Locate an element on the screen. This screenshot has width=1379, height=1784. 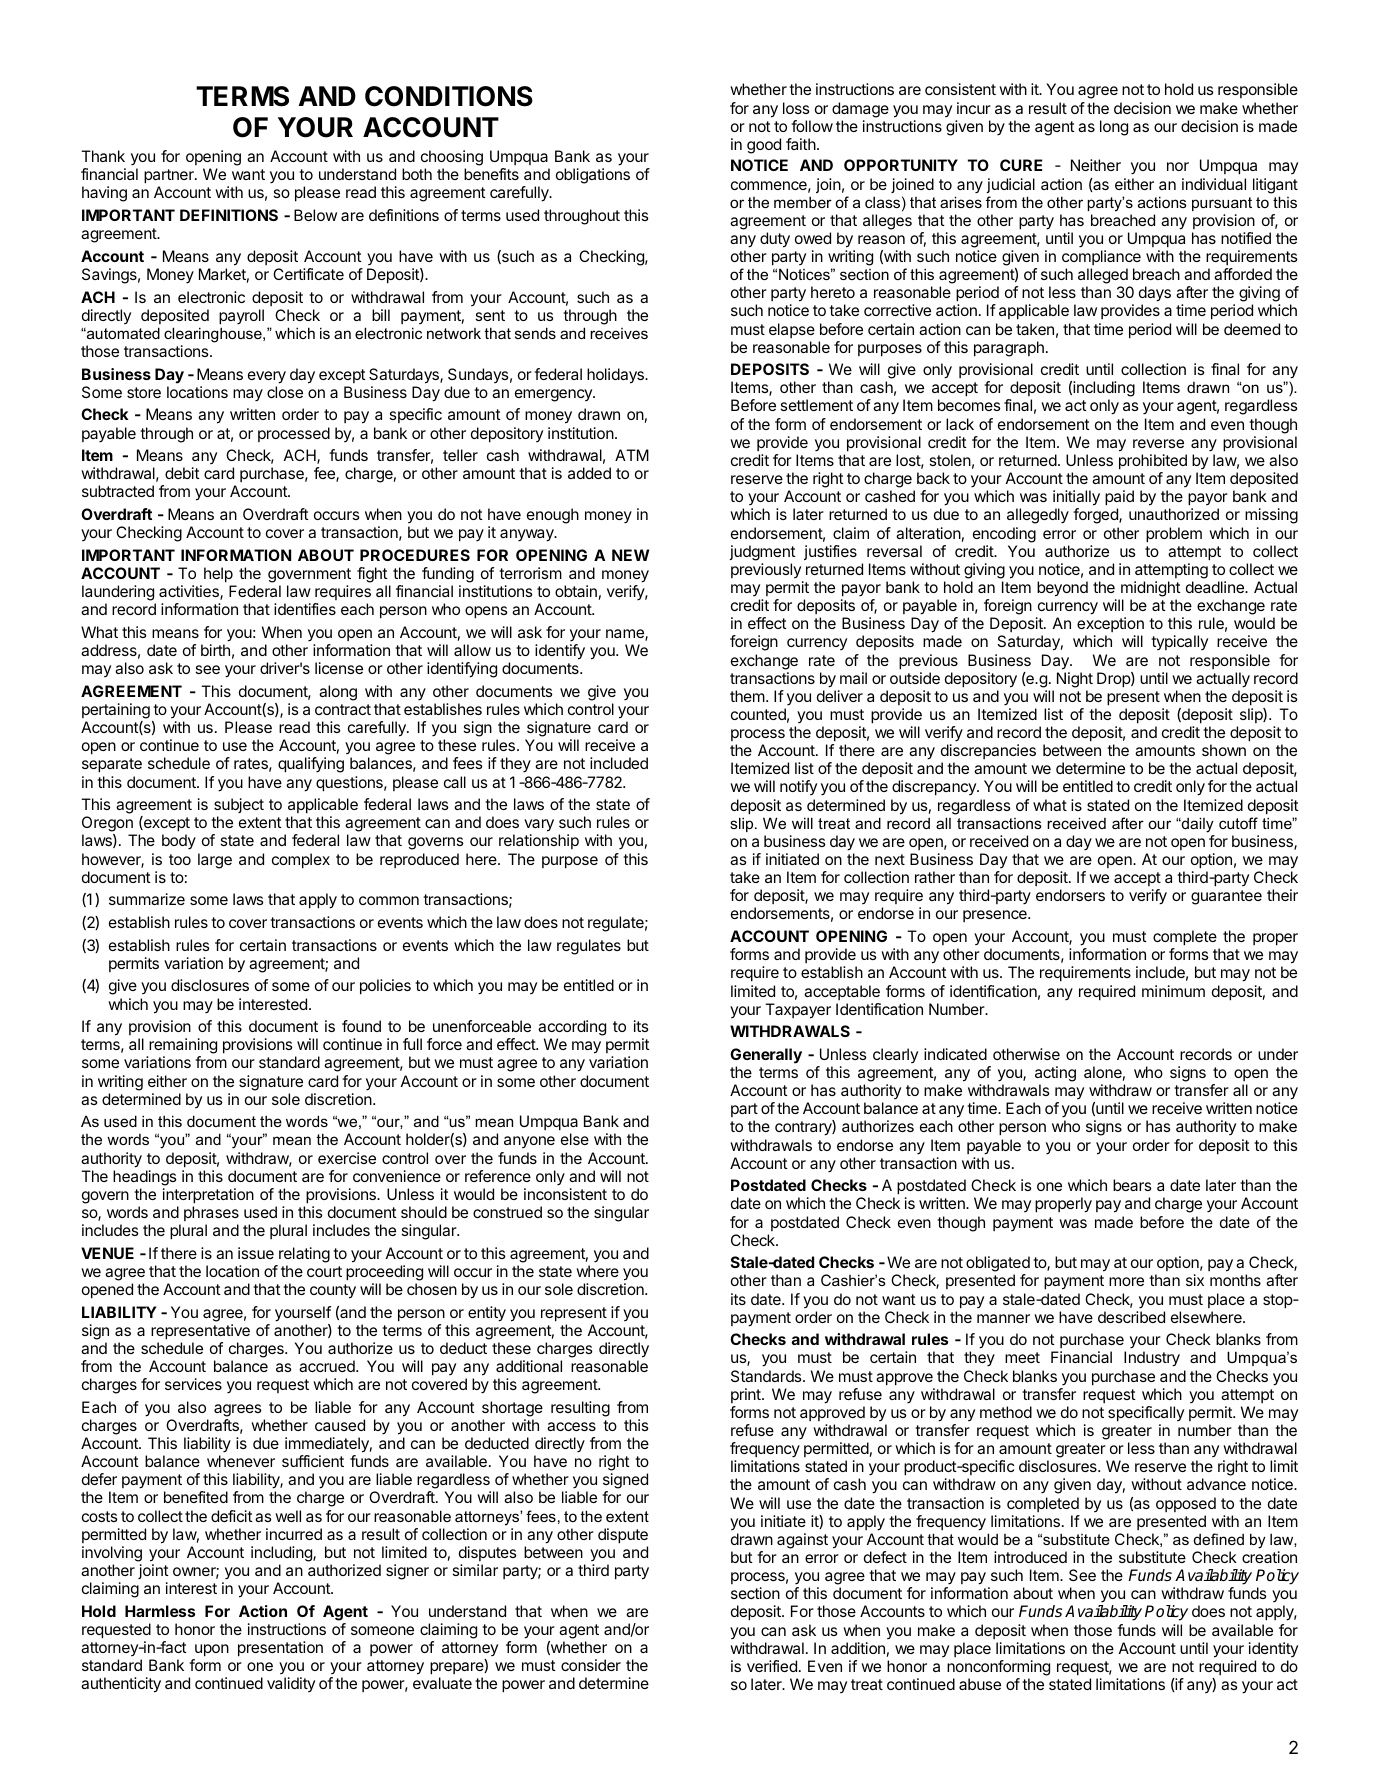
good is located at coordinates (764, 146).
